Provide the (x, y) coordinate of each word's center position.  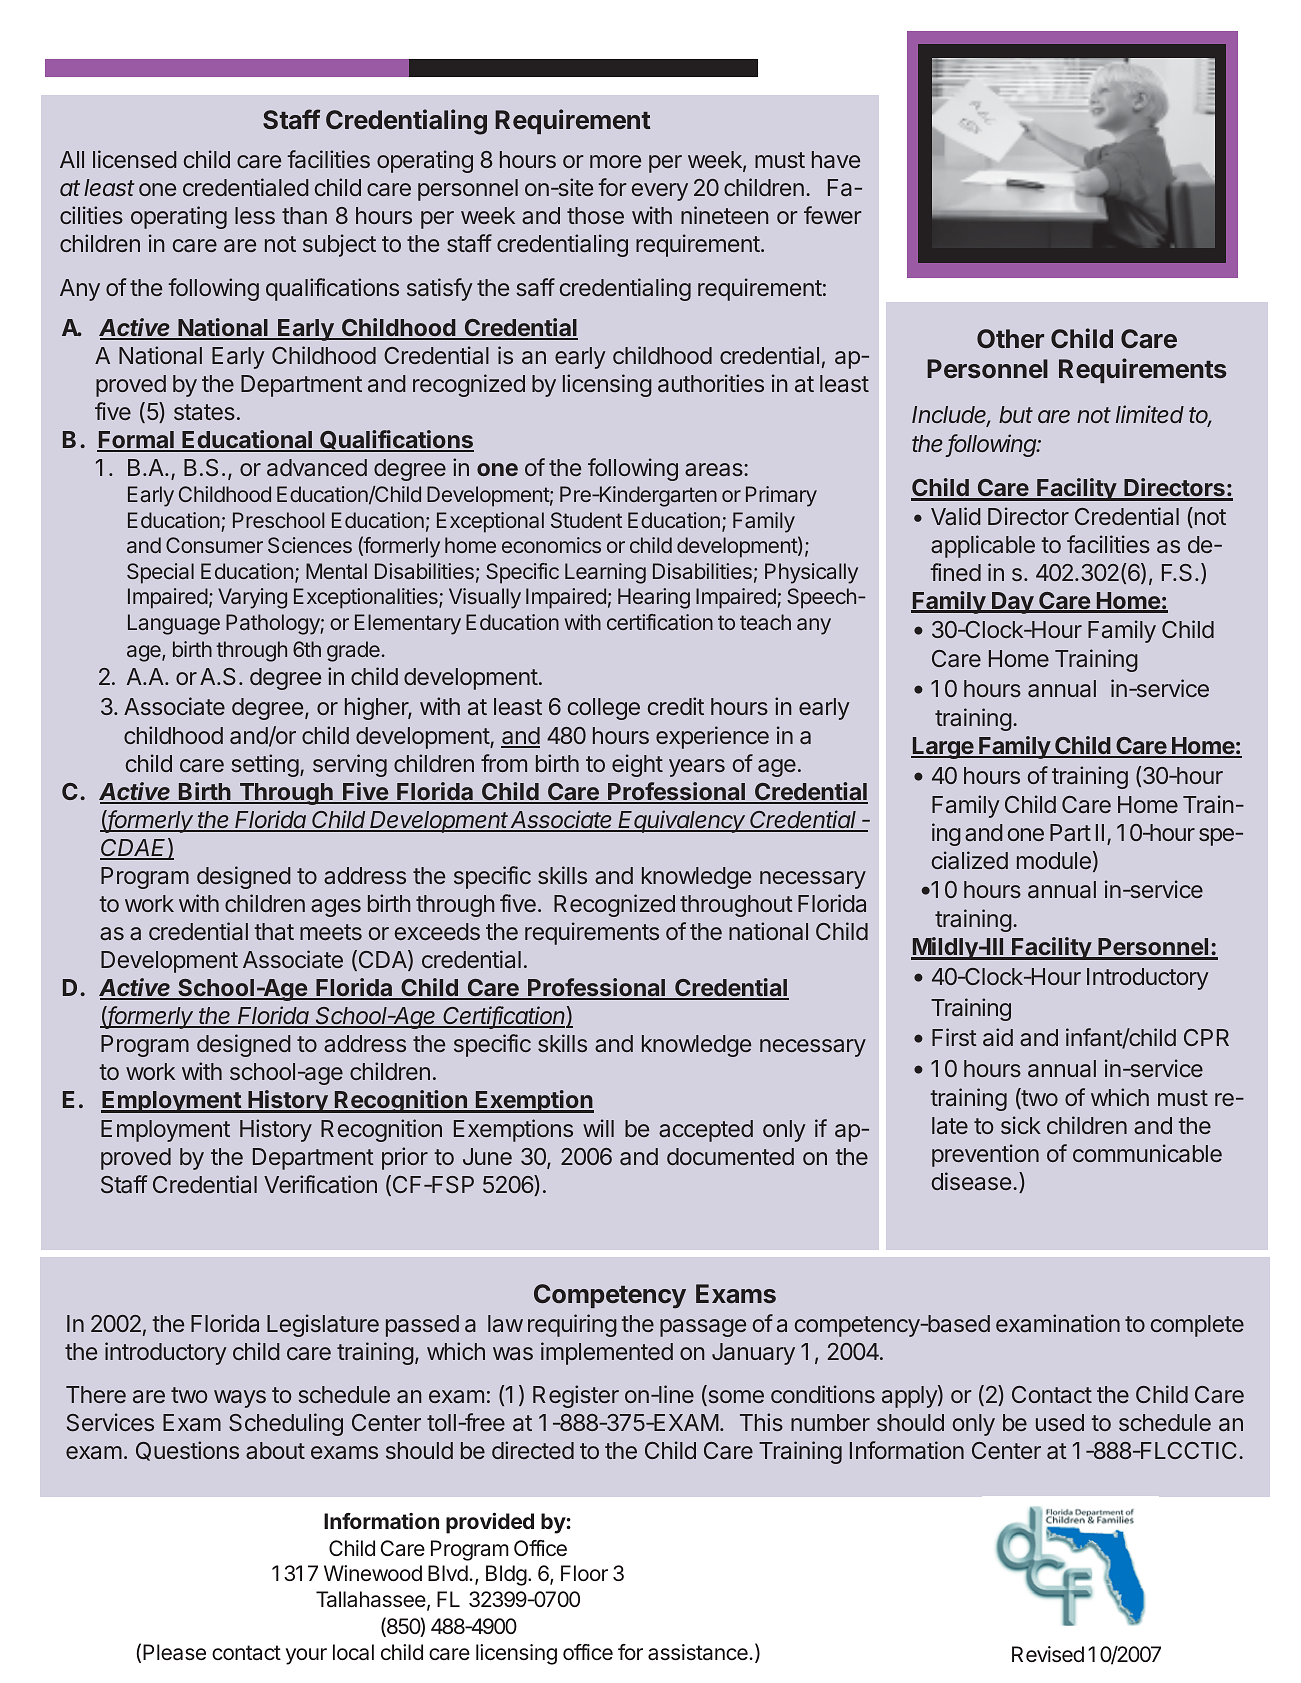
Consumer (214, 545)
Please (174, 1652)
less (255, 215)
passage (703, 1328)
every (659, 192)
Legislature (323, 1325)
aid (998, 1037)
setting (265, 765)
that (274, 931)
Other (1010, 338)
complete (1197, 1326)
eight (637, 765)
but (1016, 414)
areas (715, 469)
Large (943, 748)
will (598, 1128)
